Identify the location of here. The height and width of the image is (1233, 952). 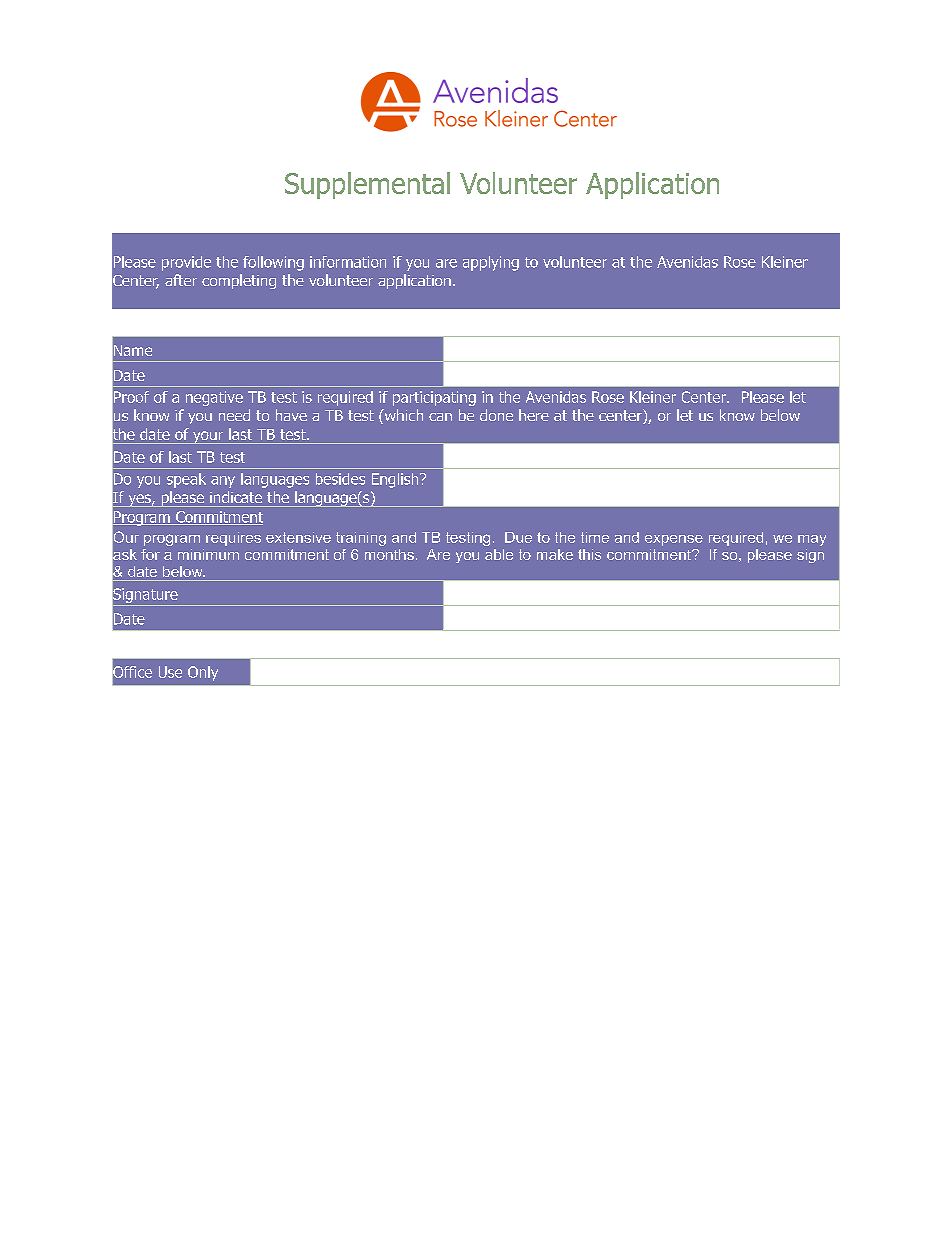
(534, 415).
